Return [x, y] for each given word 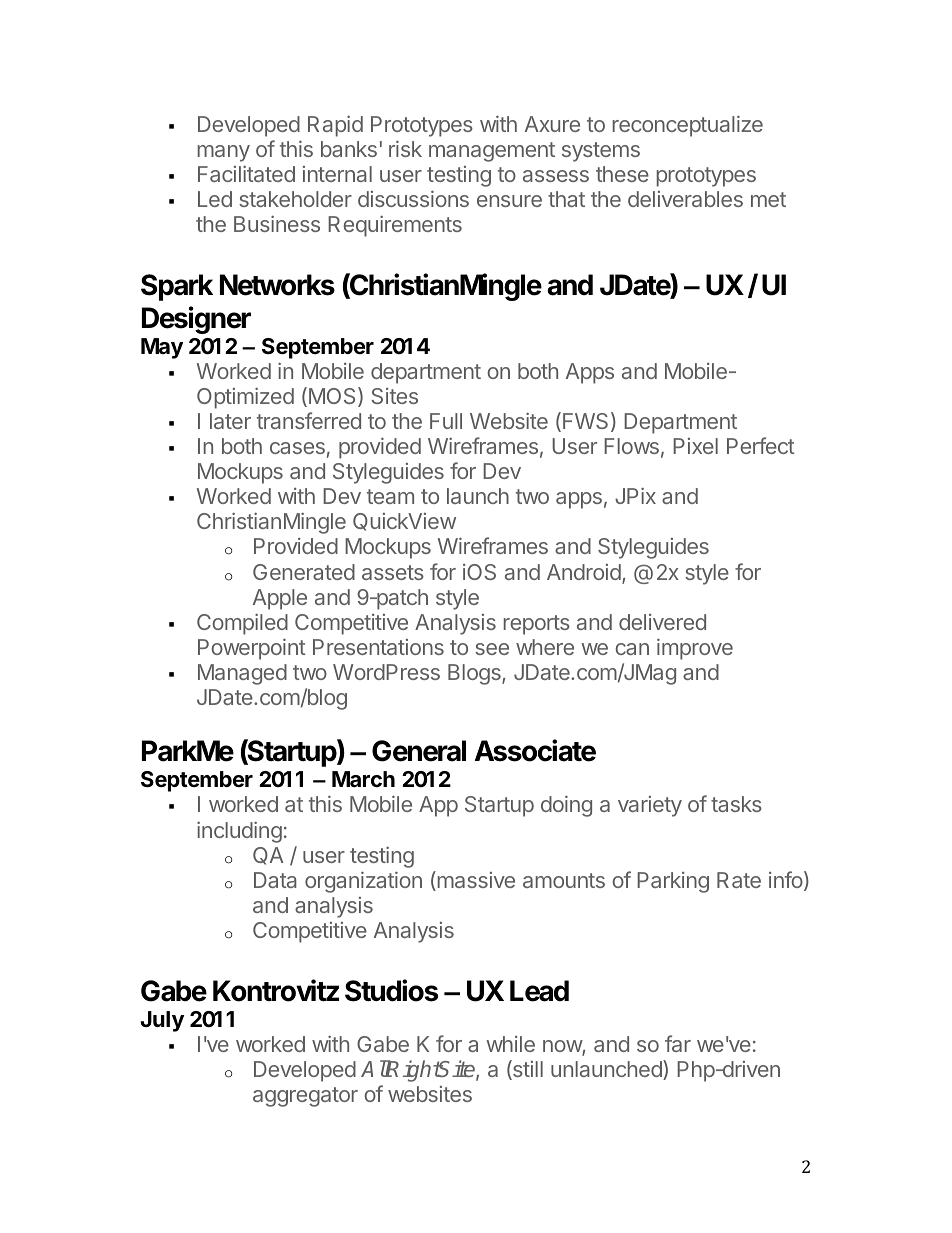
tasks [736, 804]
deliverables [685, 199]
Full [446, 421]
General [419, 751]
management [492, 152]
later [230, 421]
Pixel [695, 446]
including [239, 832]
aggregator [305, 1097]
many [224, 153]
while [510, 1044]
